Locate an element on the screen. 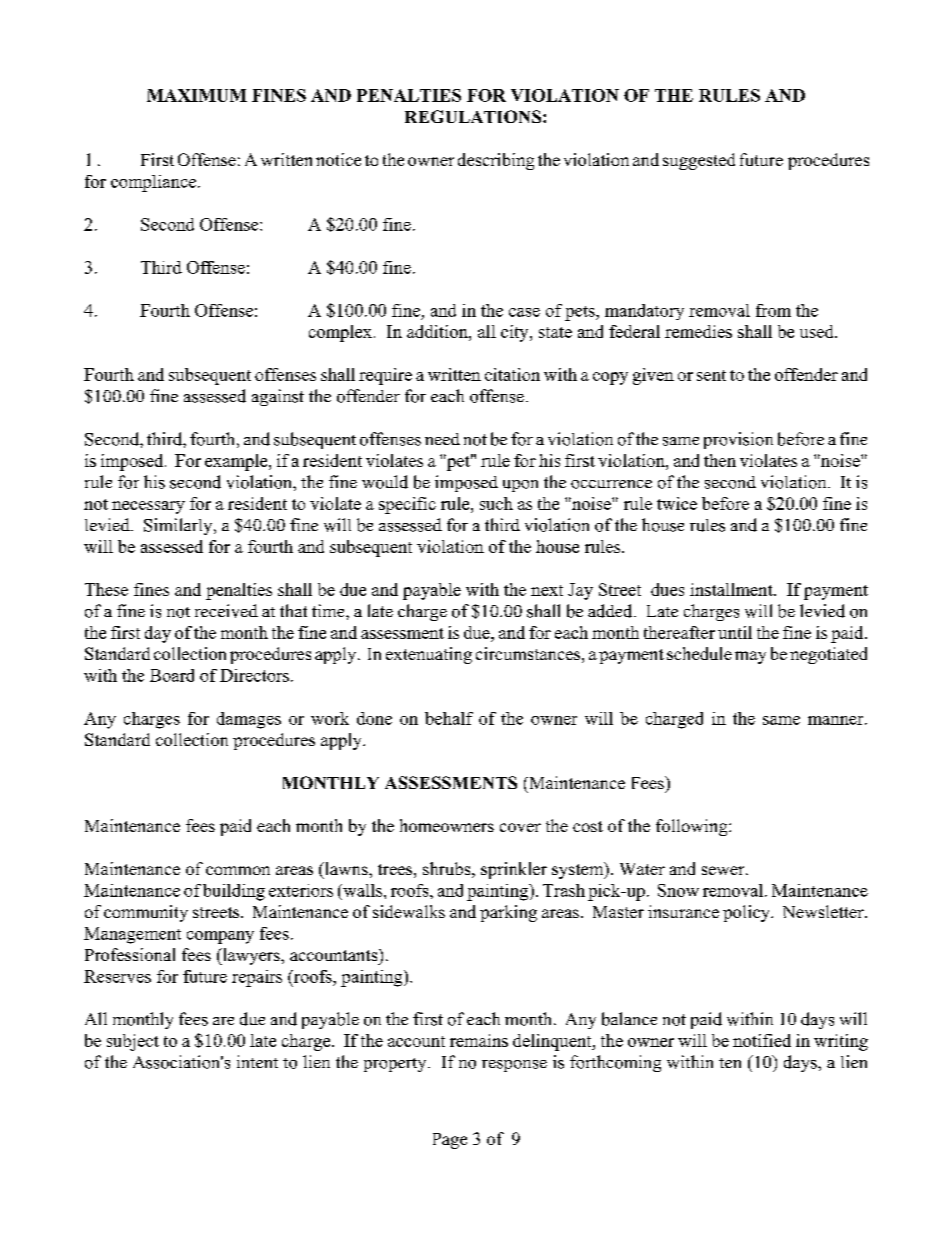 This screenshot has width=952, height=1233. cover is located at coordinates (520, 827).
